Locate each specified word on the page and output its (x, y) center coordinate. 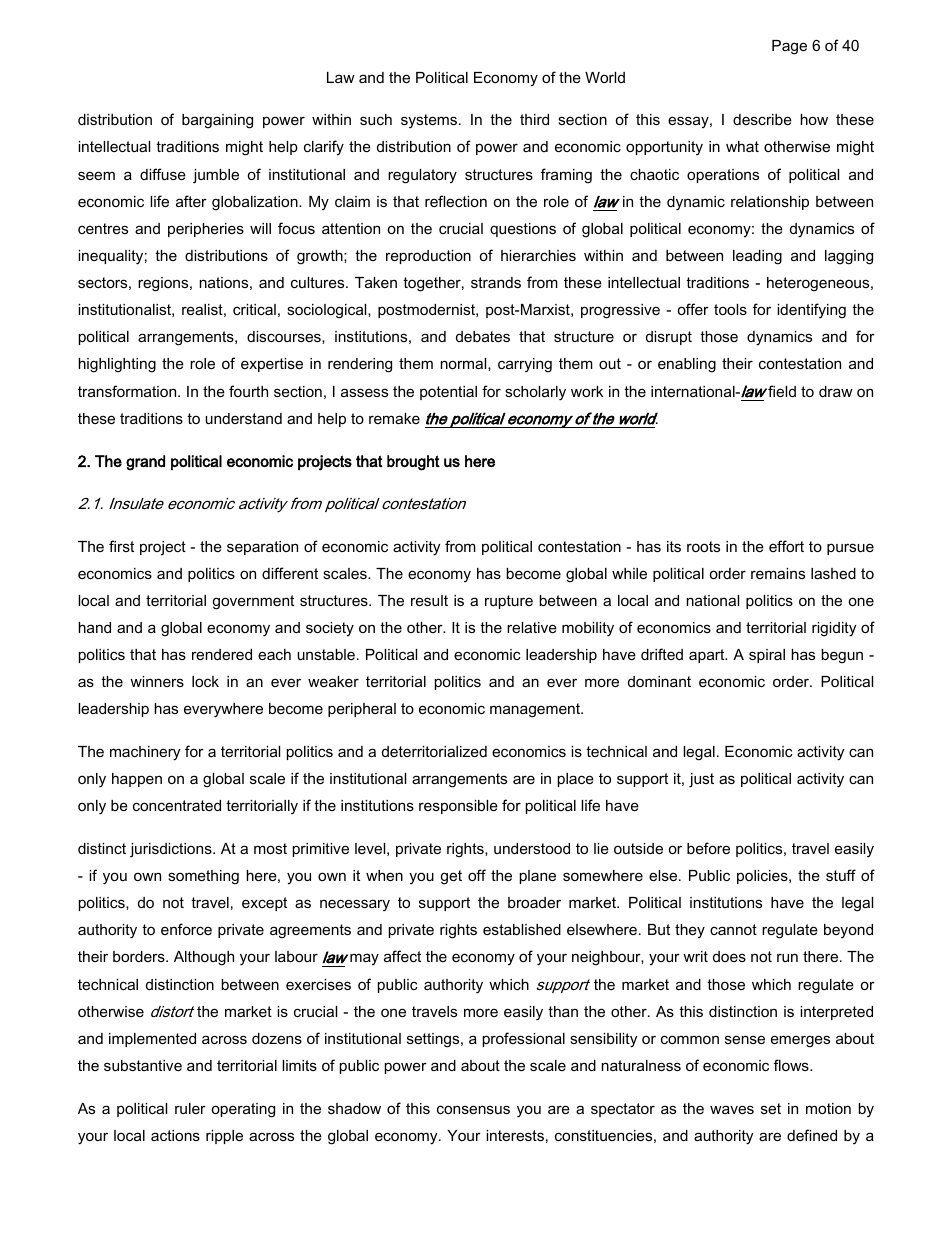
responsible (458, 807)
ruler (190, 1108)
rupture (509, 602)
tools (730, 309)
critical (254, 309)
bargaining (217, 121)
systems (430, 121)
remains (778, 573)
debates (483, 336)
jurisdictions (172, 850)
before (708, 848)
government (253, 602)
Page (789, 47)
